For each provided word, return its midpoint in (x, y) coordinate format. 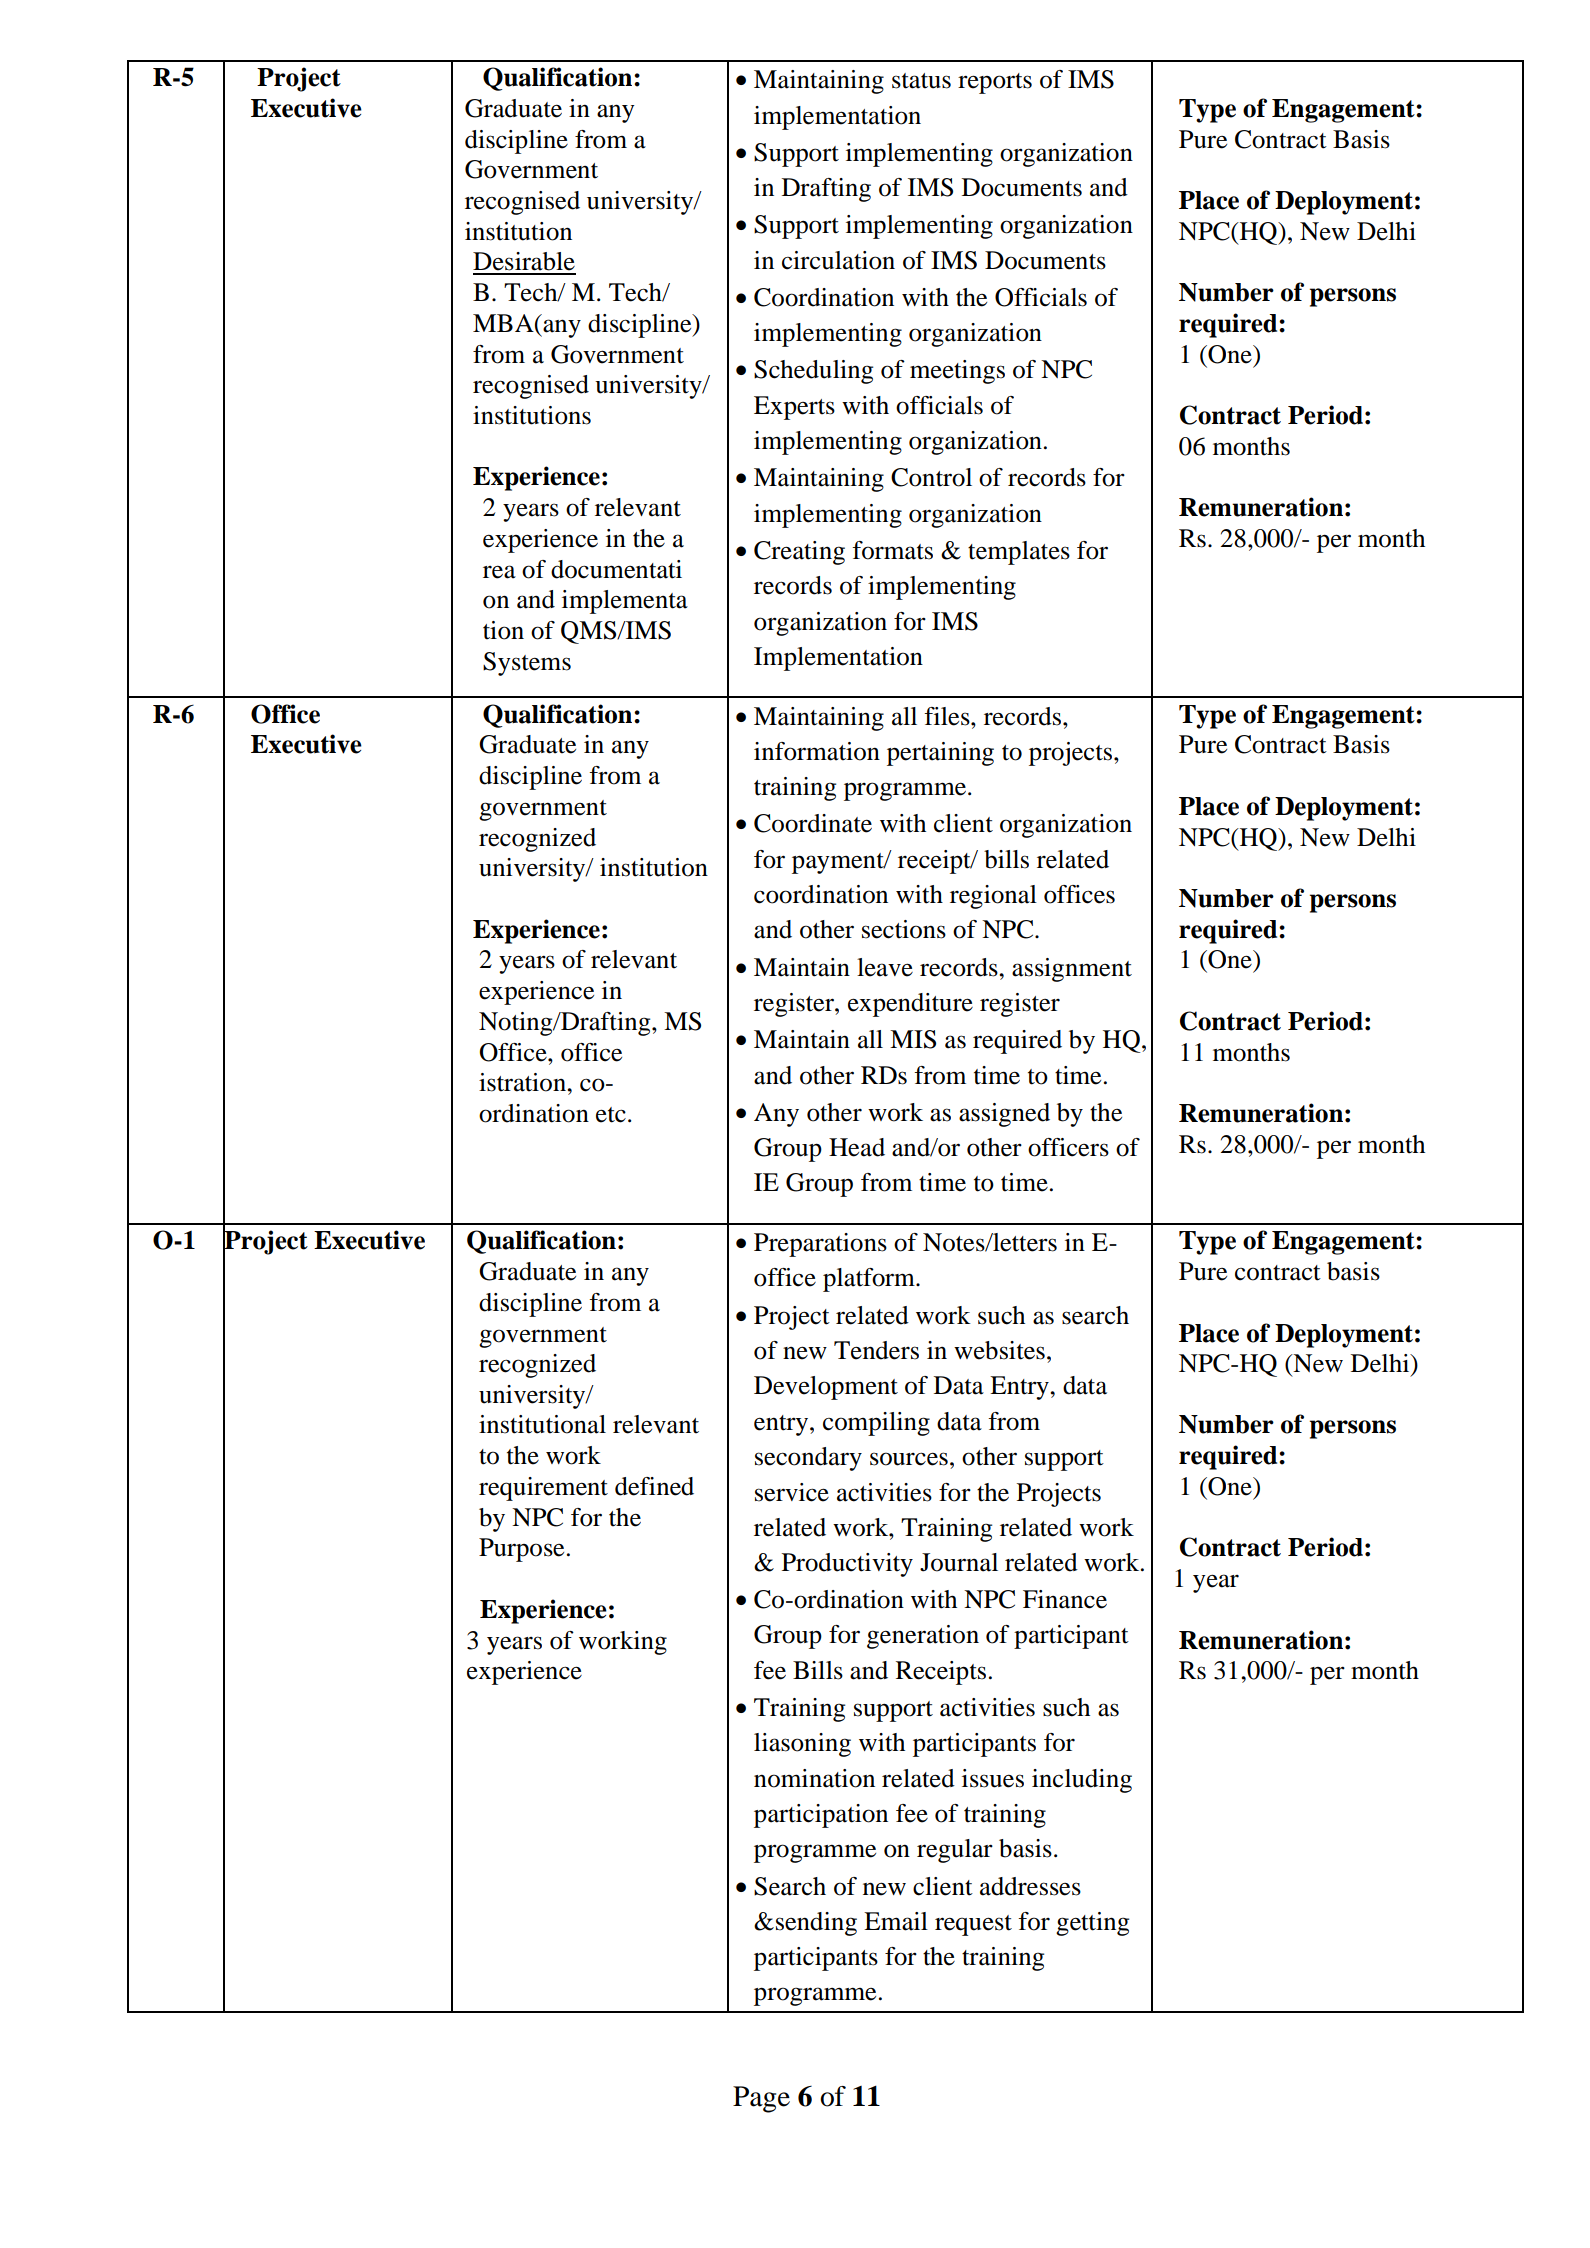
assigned (1004, 1115)
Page (761, 2099)
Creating (799, 553)
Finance (1065, 1599)
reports (995, 83)
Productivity (847, 1565)
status (921, 81)
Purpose (521, 1550)
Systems (527, 664)
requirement (543, 1489)
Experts (794, 408)
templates (1019, 553)
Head (857, 1147)
